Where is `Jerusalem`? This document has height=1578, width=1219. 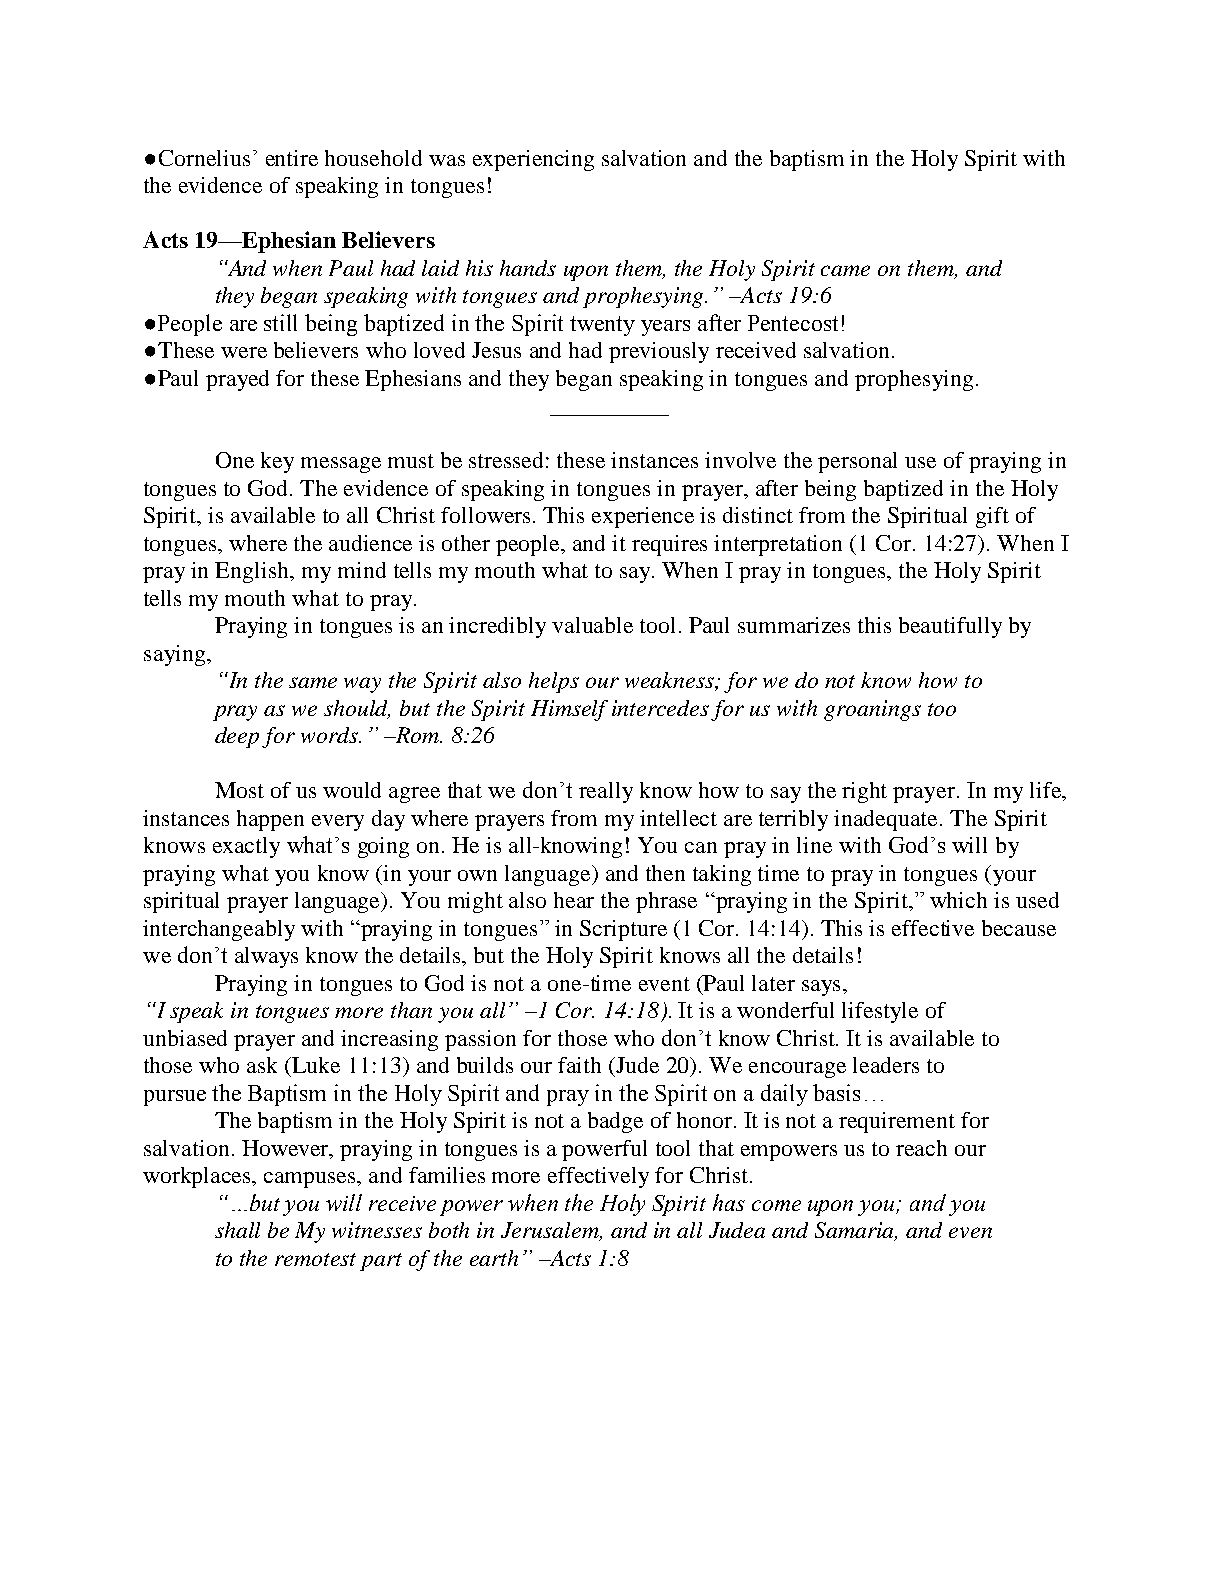 Jerusalem is located at coordinates (551, 1231).
